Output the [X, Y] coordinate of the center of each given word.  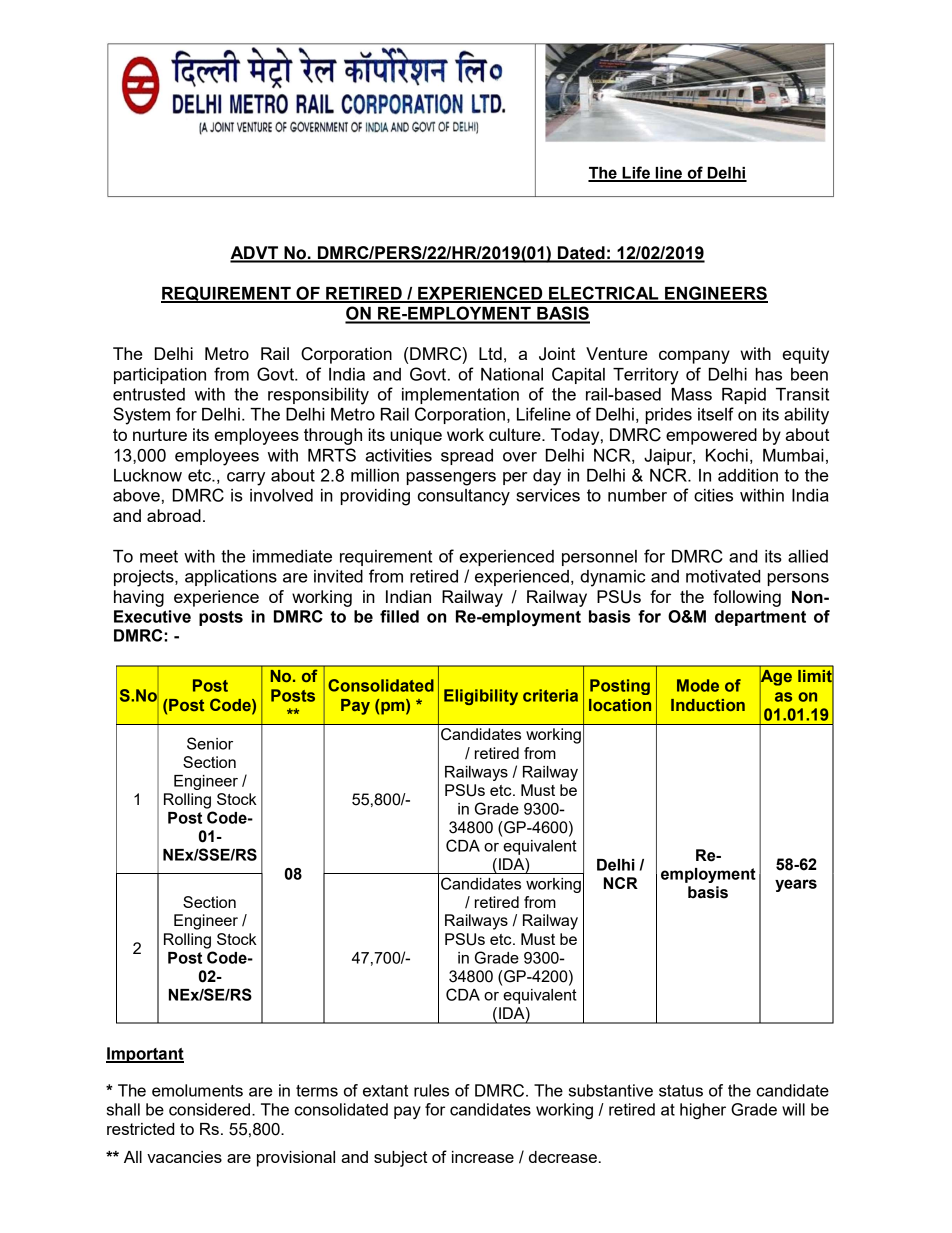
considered [211, 1109]
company [694, 357]
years [796, 885]
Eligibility [481, 697]
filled [399, 616]
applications [231, 578]
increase [483, 1157]
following [747, 598]
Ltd [490, 353]
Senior [210, 743]
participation [160, 376]
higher [703, 1111]
